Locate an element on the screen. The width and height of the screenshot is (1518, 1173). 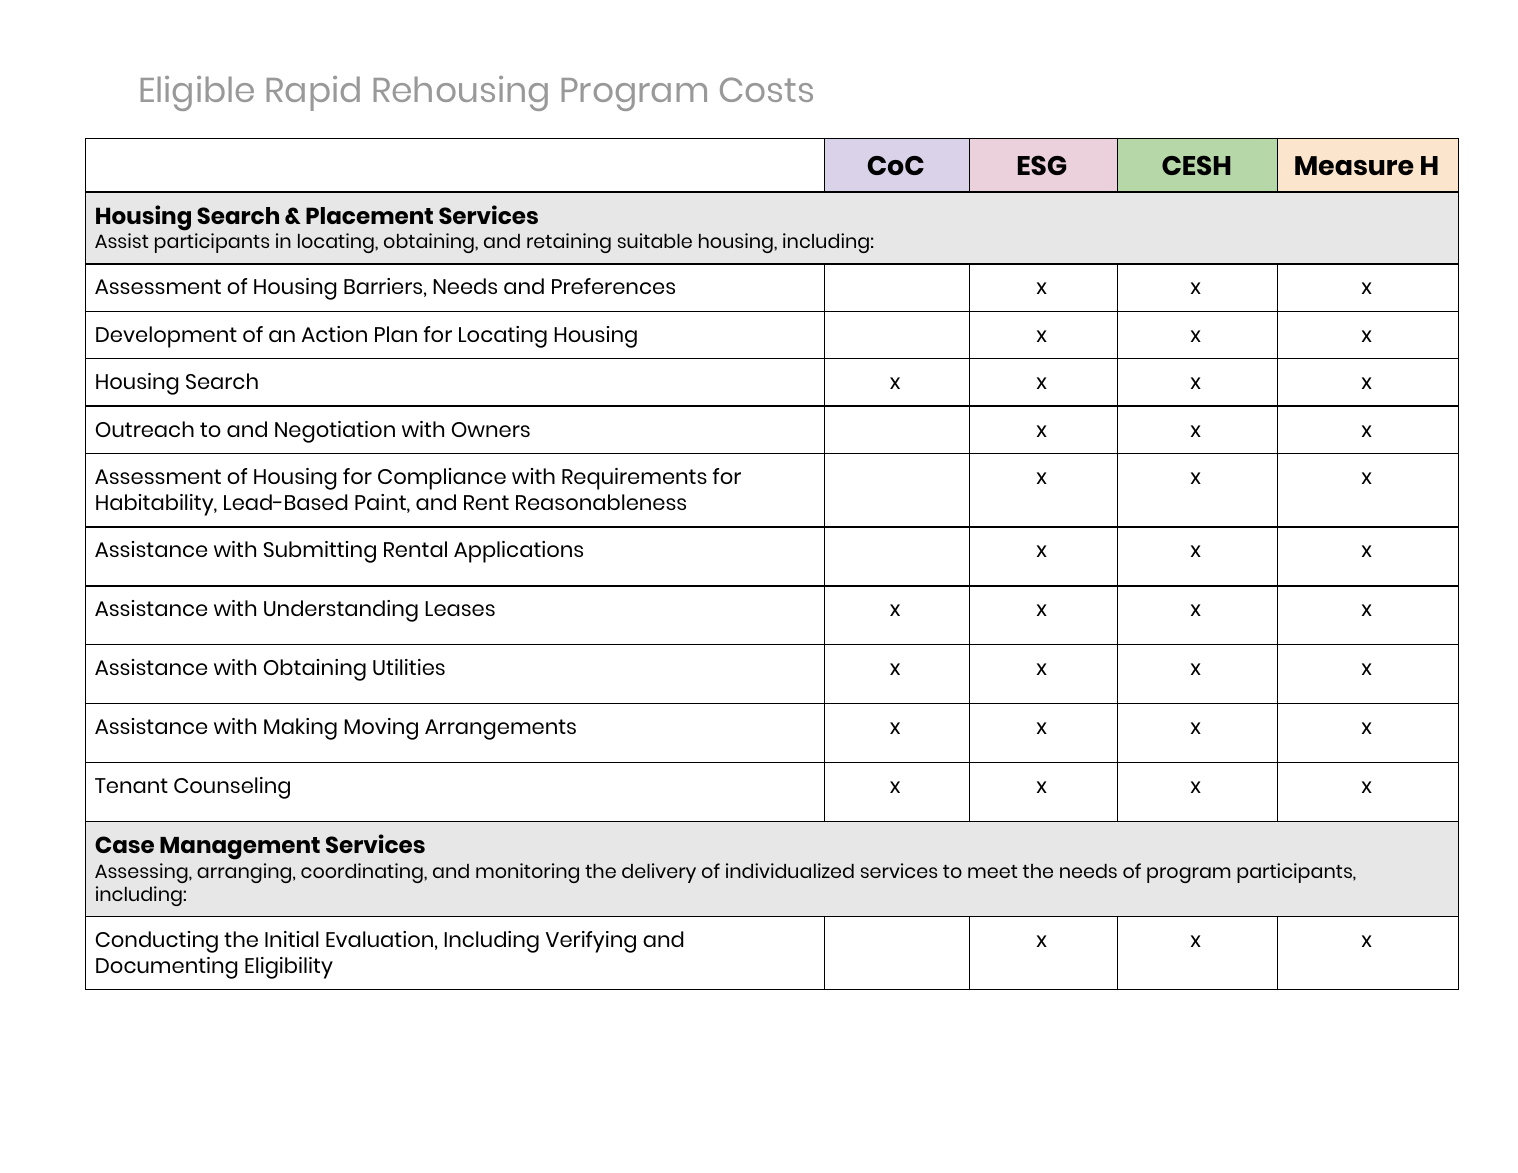
meet is located at coordinates (992, 871).
